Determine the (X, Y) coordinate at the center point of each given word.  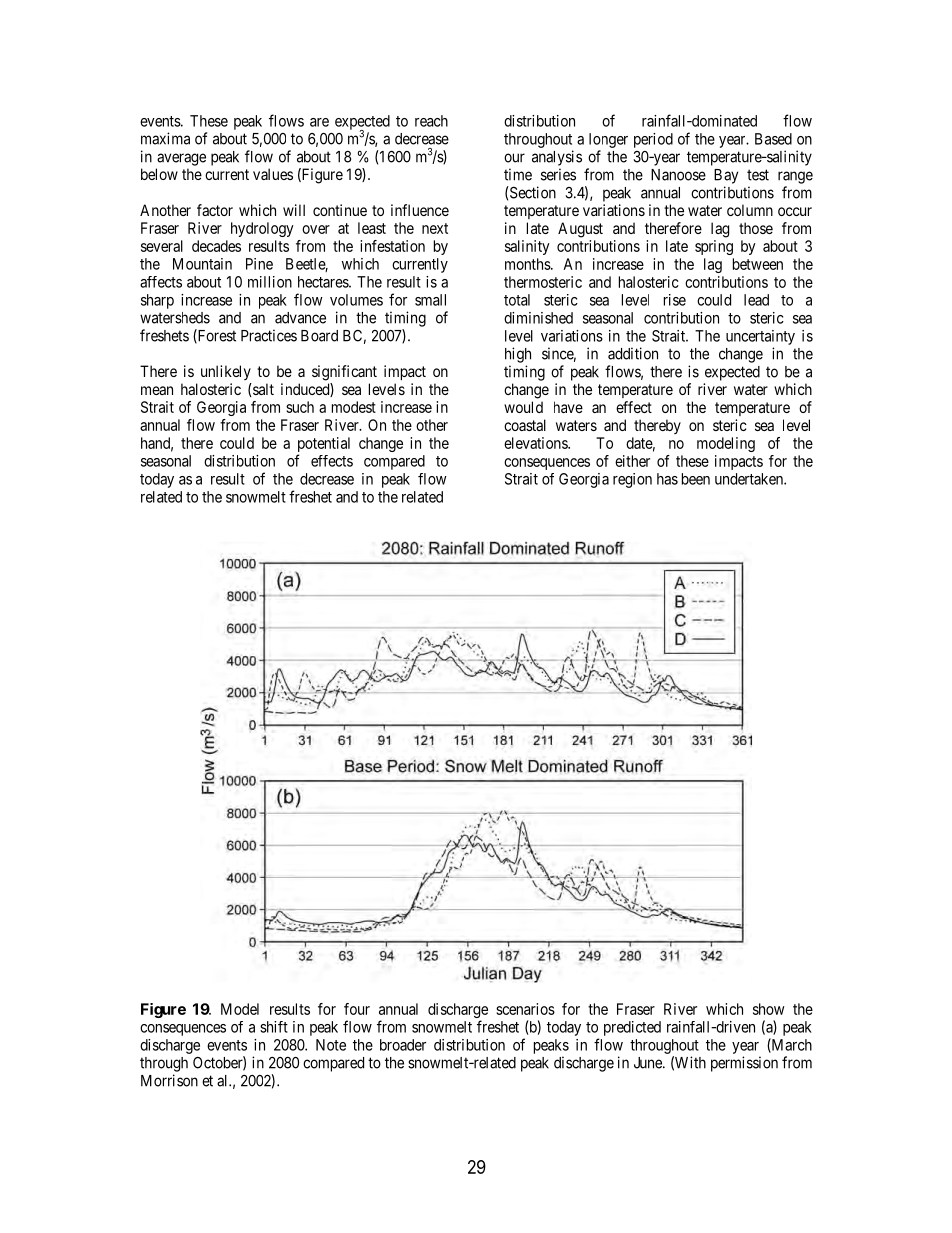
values (273, 174)
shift (274, 1027)
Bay (726, 176)
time (518, 174)
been (696, 479)
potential (323, 446)
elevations (536, 443)
